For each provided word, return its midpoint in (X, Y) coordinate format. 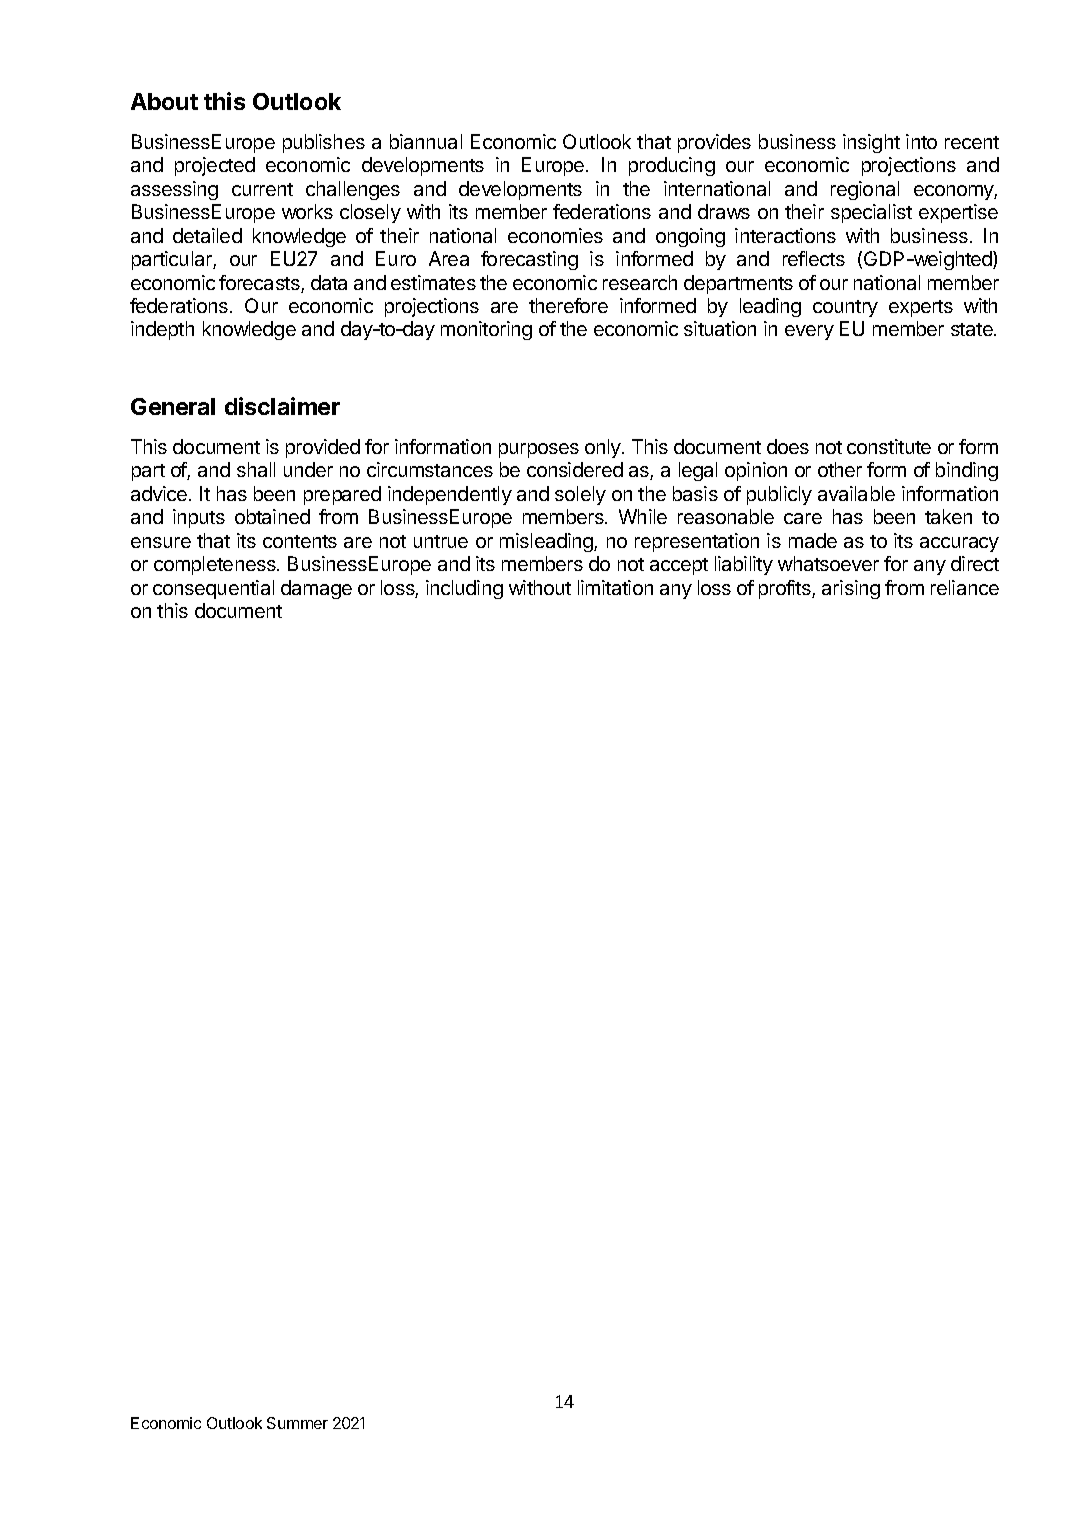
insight (871, 143)
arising (851, 589)
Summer (297, 1423)
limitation (615, 587)
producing (672, 166)
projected (215, 166)
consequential (213, 589)
